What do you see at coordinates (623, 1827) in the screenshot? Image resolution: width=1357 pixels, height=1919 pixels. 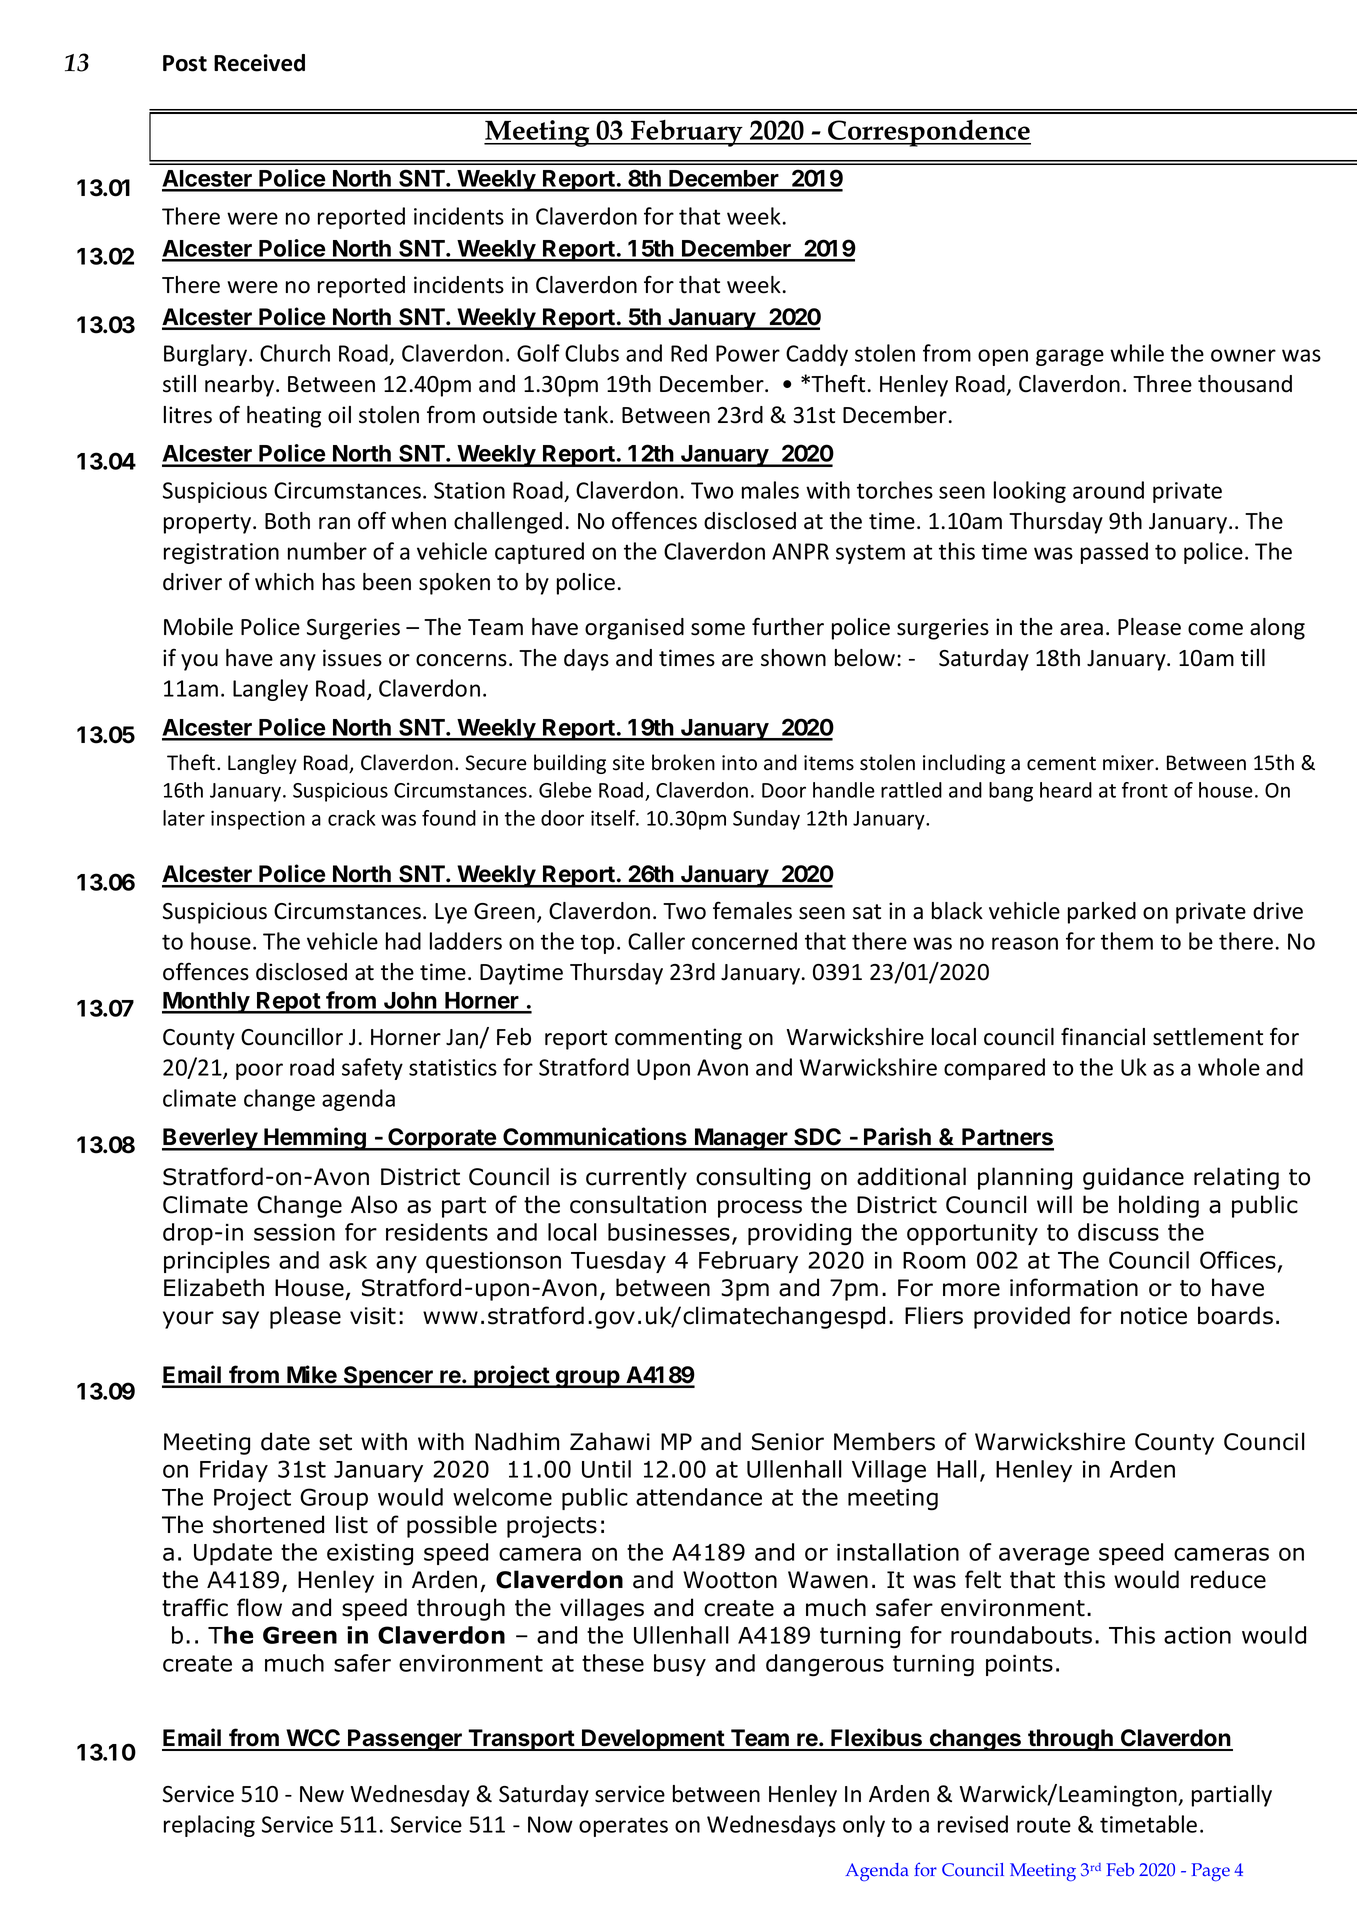 I see `operates` at bounding box center [623, 1827].
